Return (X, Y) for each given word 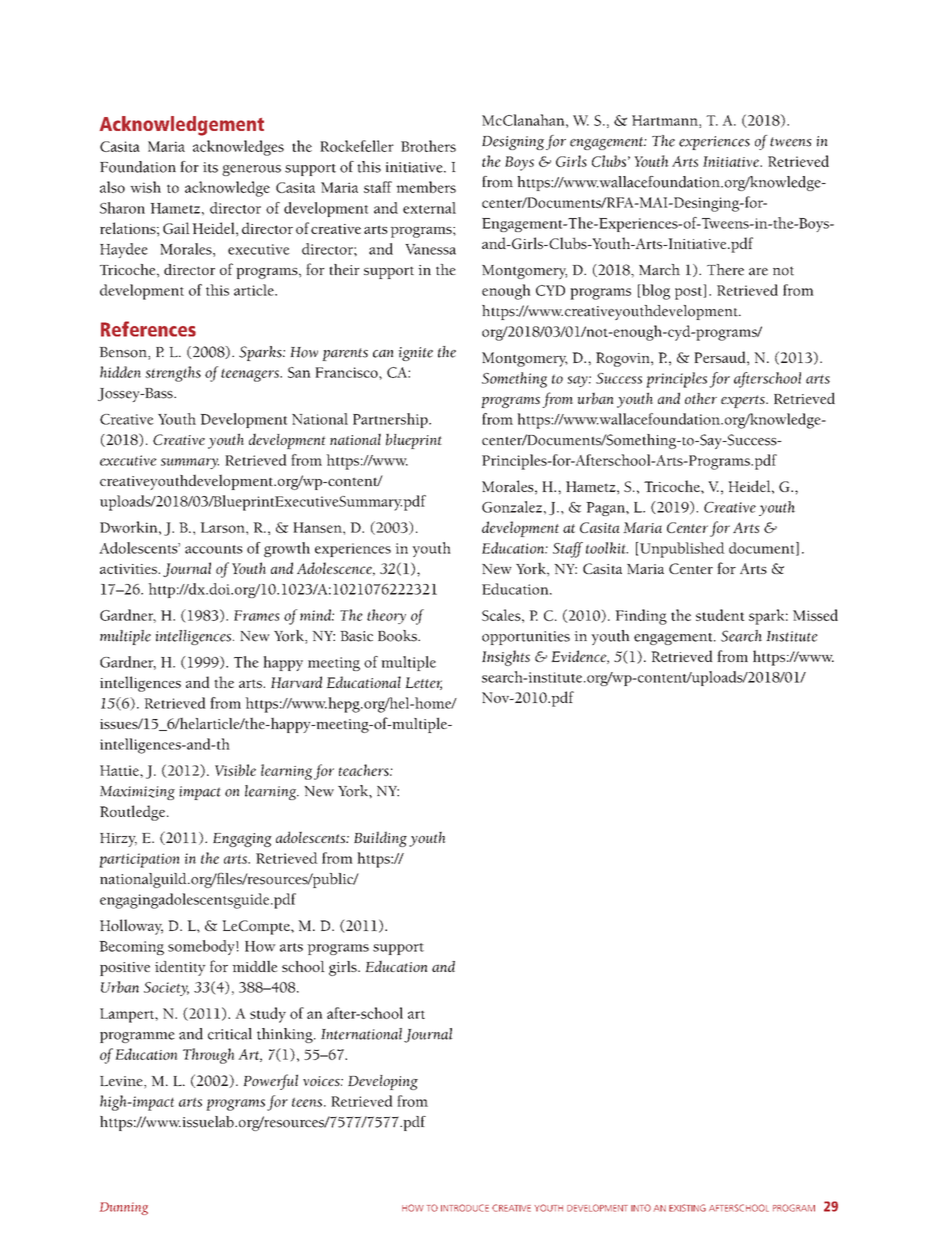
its (210, 167)
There (725, 270)
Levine (122, 1082)
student (720, 615)
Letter (423, 683)
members (426, 187)
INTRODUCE (465, 1208)
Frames (257, 615)
